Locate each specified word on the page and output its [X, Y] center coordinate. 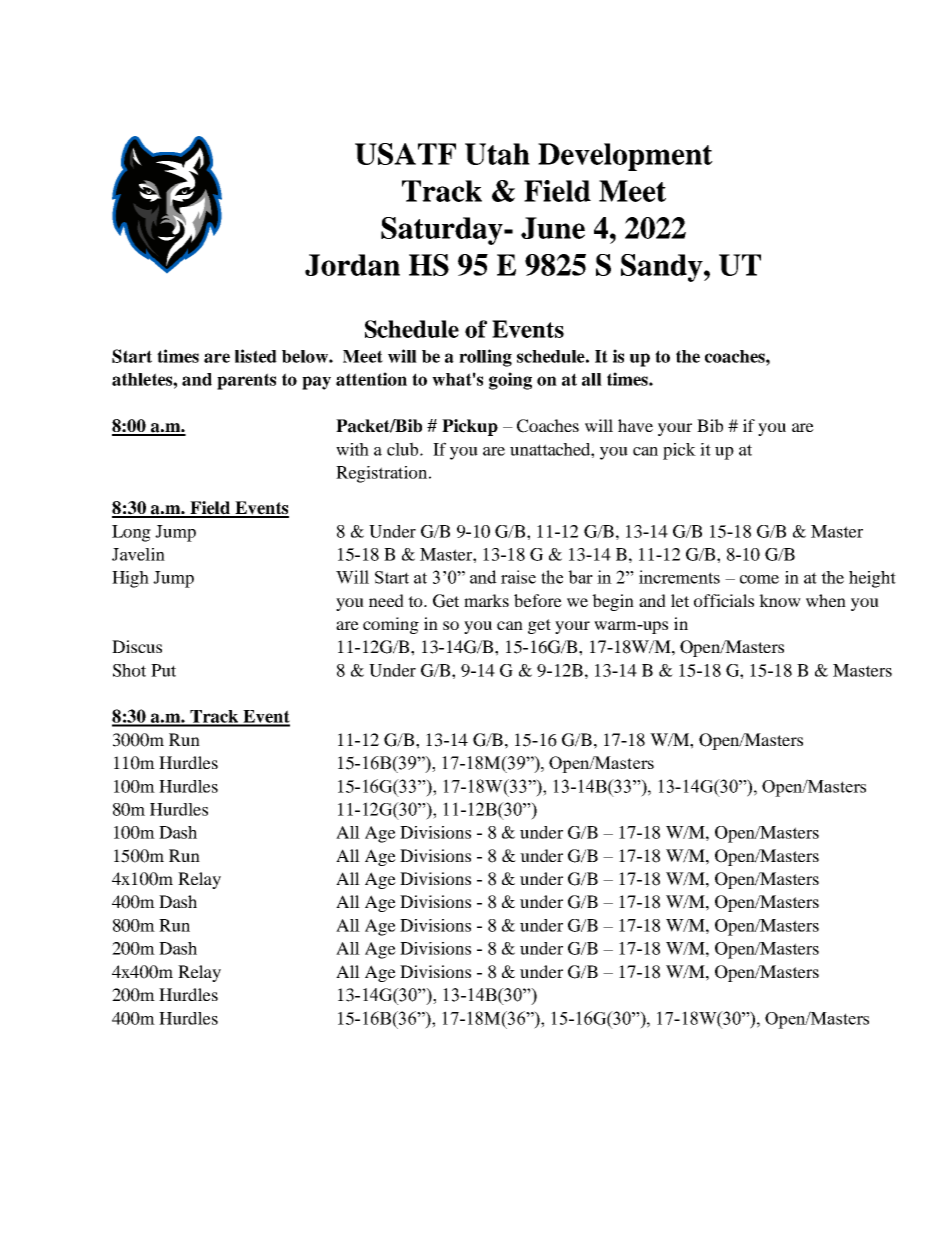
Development [625, 157]
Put [163, 670]
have [635, 425]
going [510, 381]
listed [256, 356]
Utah [497, 154]
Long [131, 533]
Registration [383, 474]
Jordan [352, 265]
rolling [485, 358]
